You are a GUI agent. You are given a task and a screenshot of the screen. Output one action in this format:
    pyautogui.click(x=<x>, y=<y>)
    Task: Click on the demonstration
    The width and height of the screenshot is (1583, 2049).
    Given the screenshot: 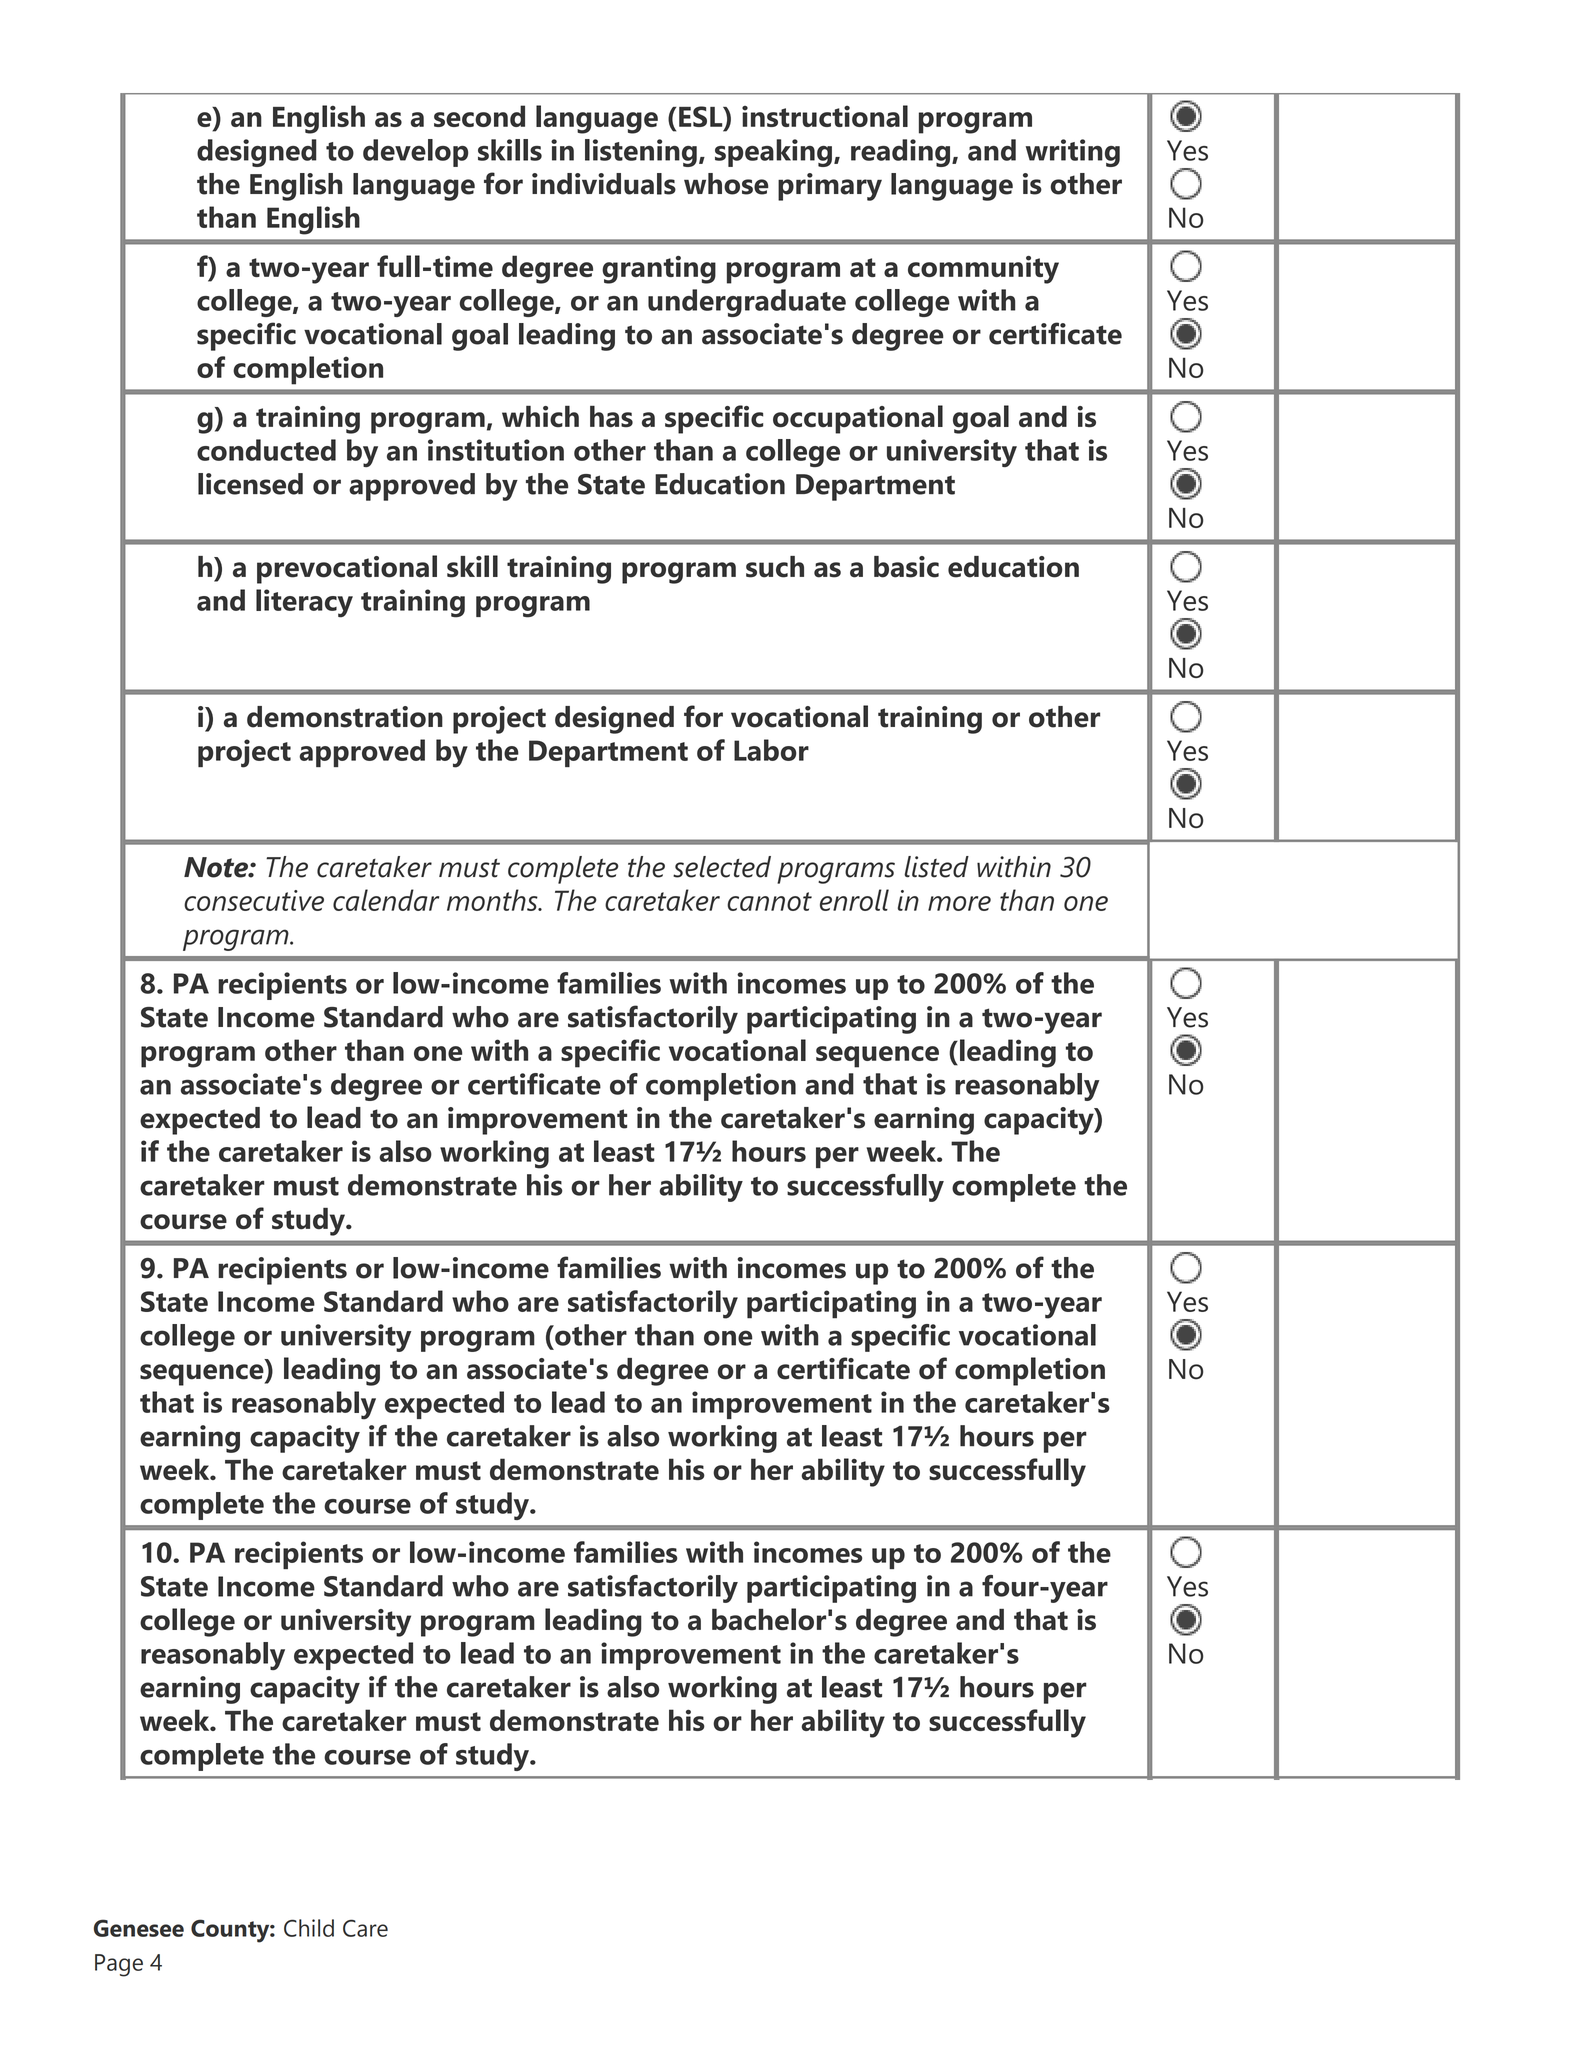 What is the action you would take?
    pyautogui.click(x=345, y=717)
